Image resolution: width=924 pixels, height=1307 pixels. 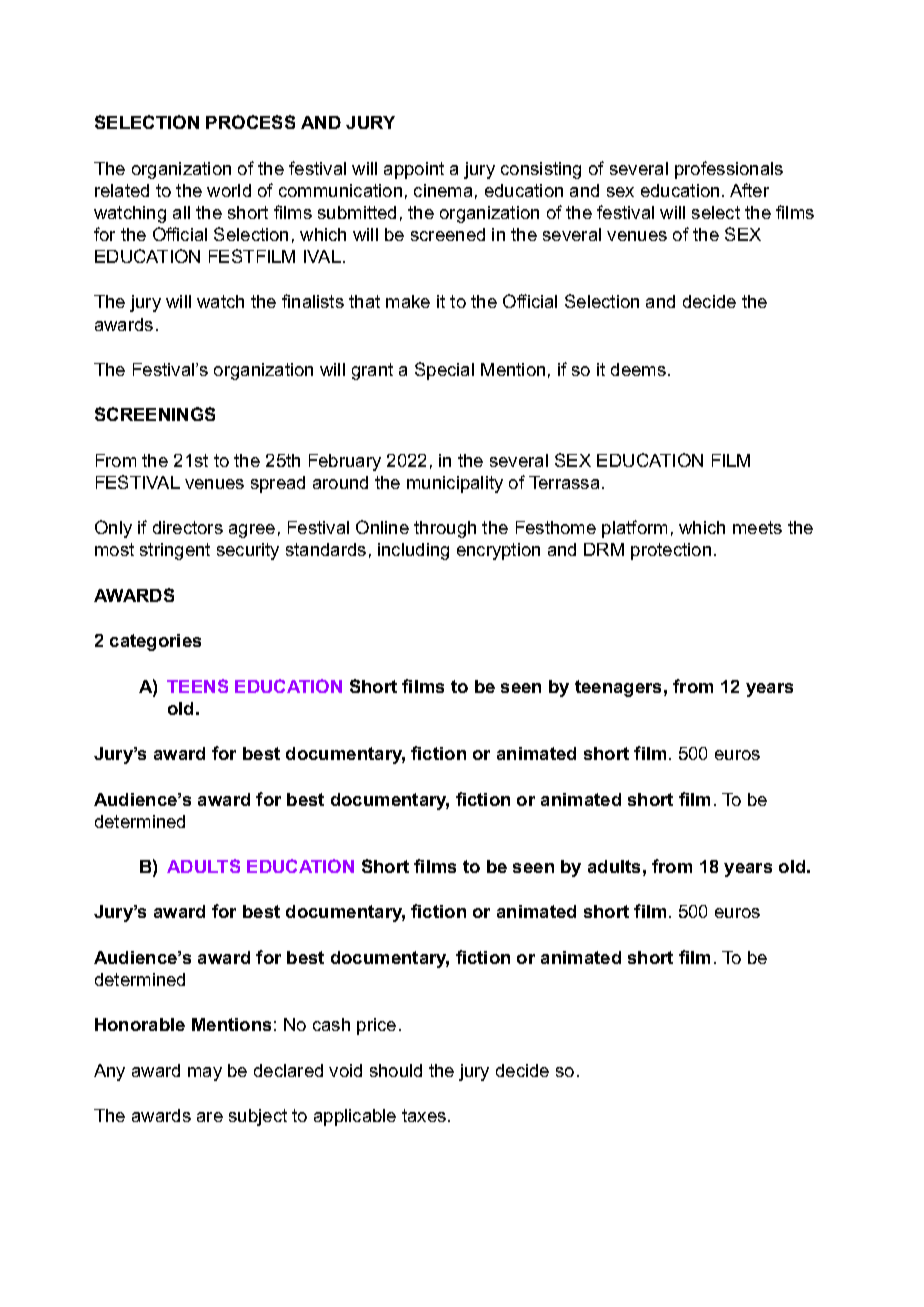 What do you see at coordinates (414, 170) in the screenshot?
I see `appoint` at bounding box center [414, 170].
